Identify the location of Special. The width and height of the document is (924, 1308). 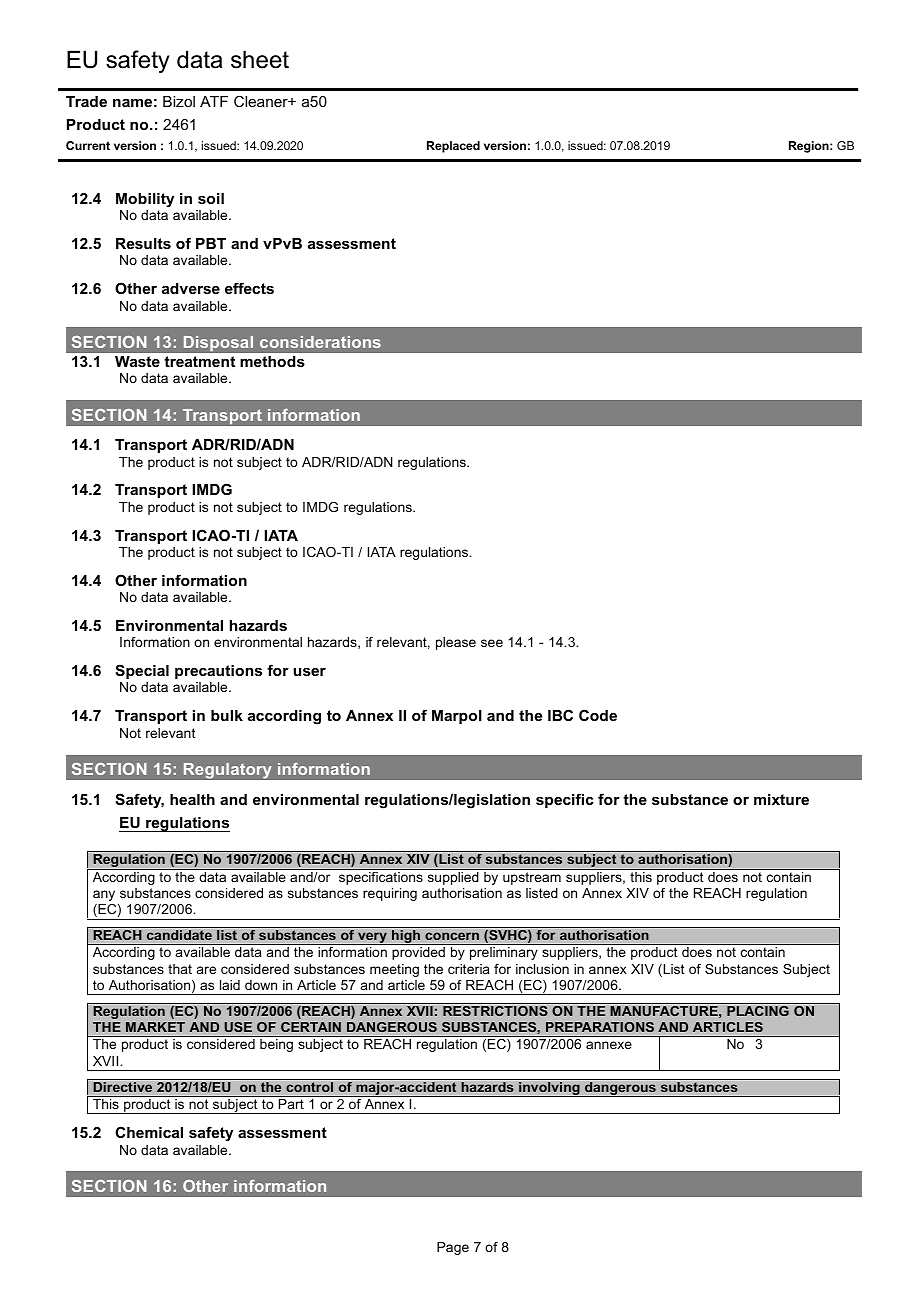
(142, 671).
